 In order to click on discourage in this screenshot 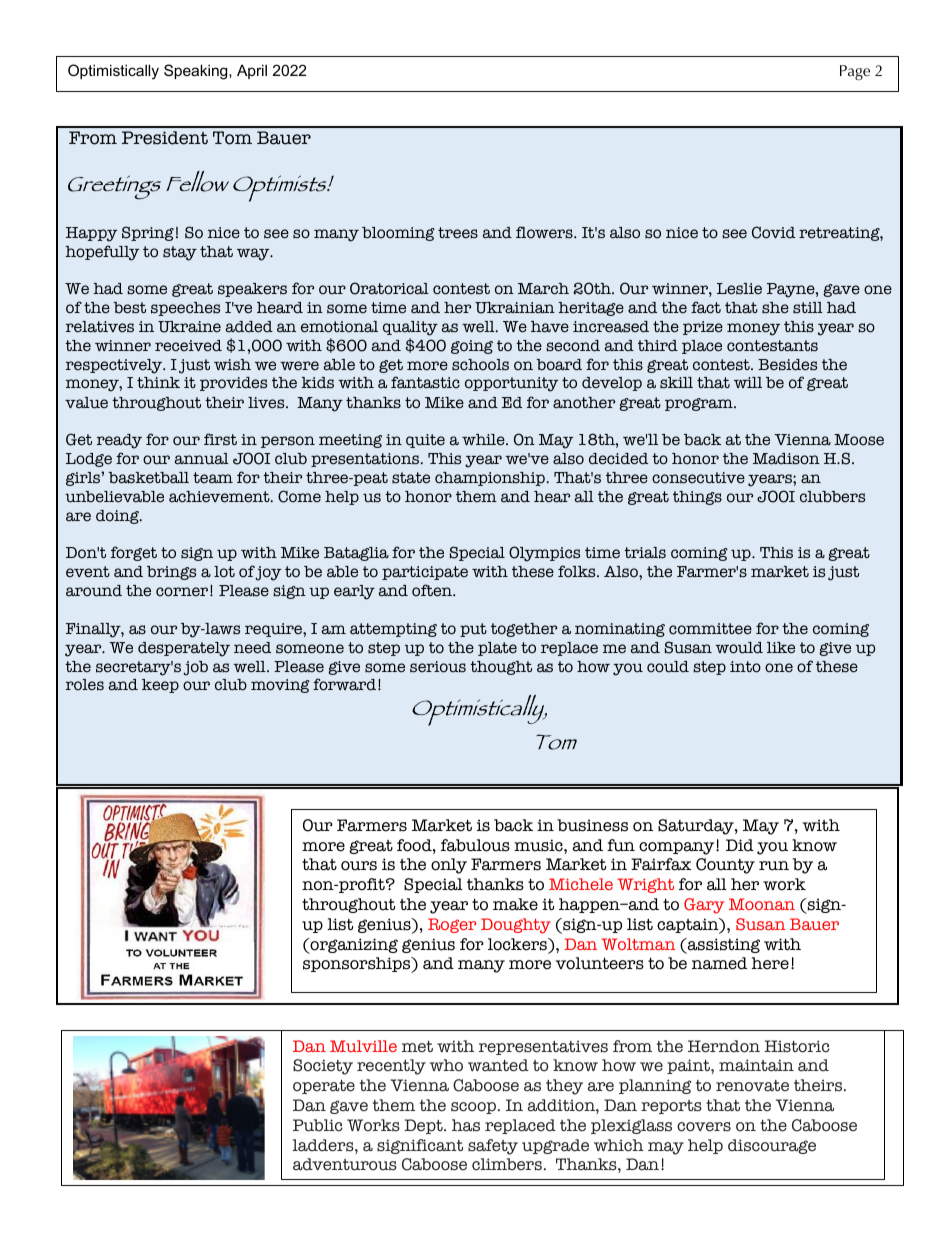, I will do `click(772, 1146)`.
